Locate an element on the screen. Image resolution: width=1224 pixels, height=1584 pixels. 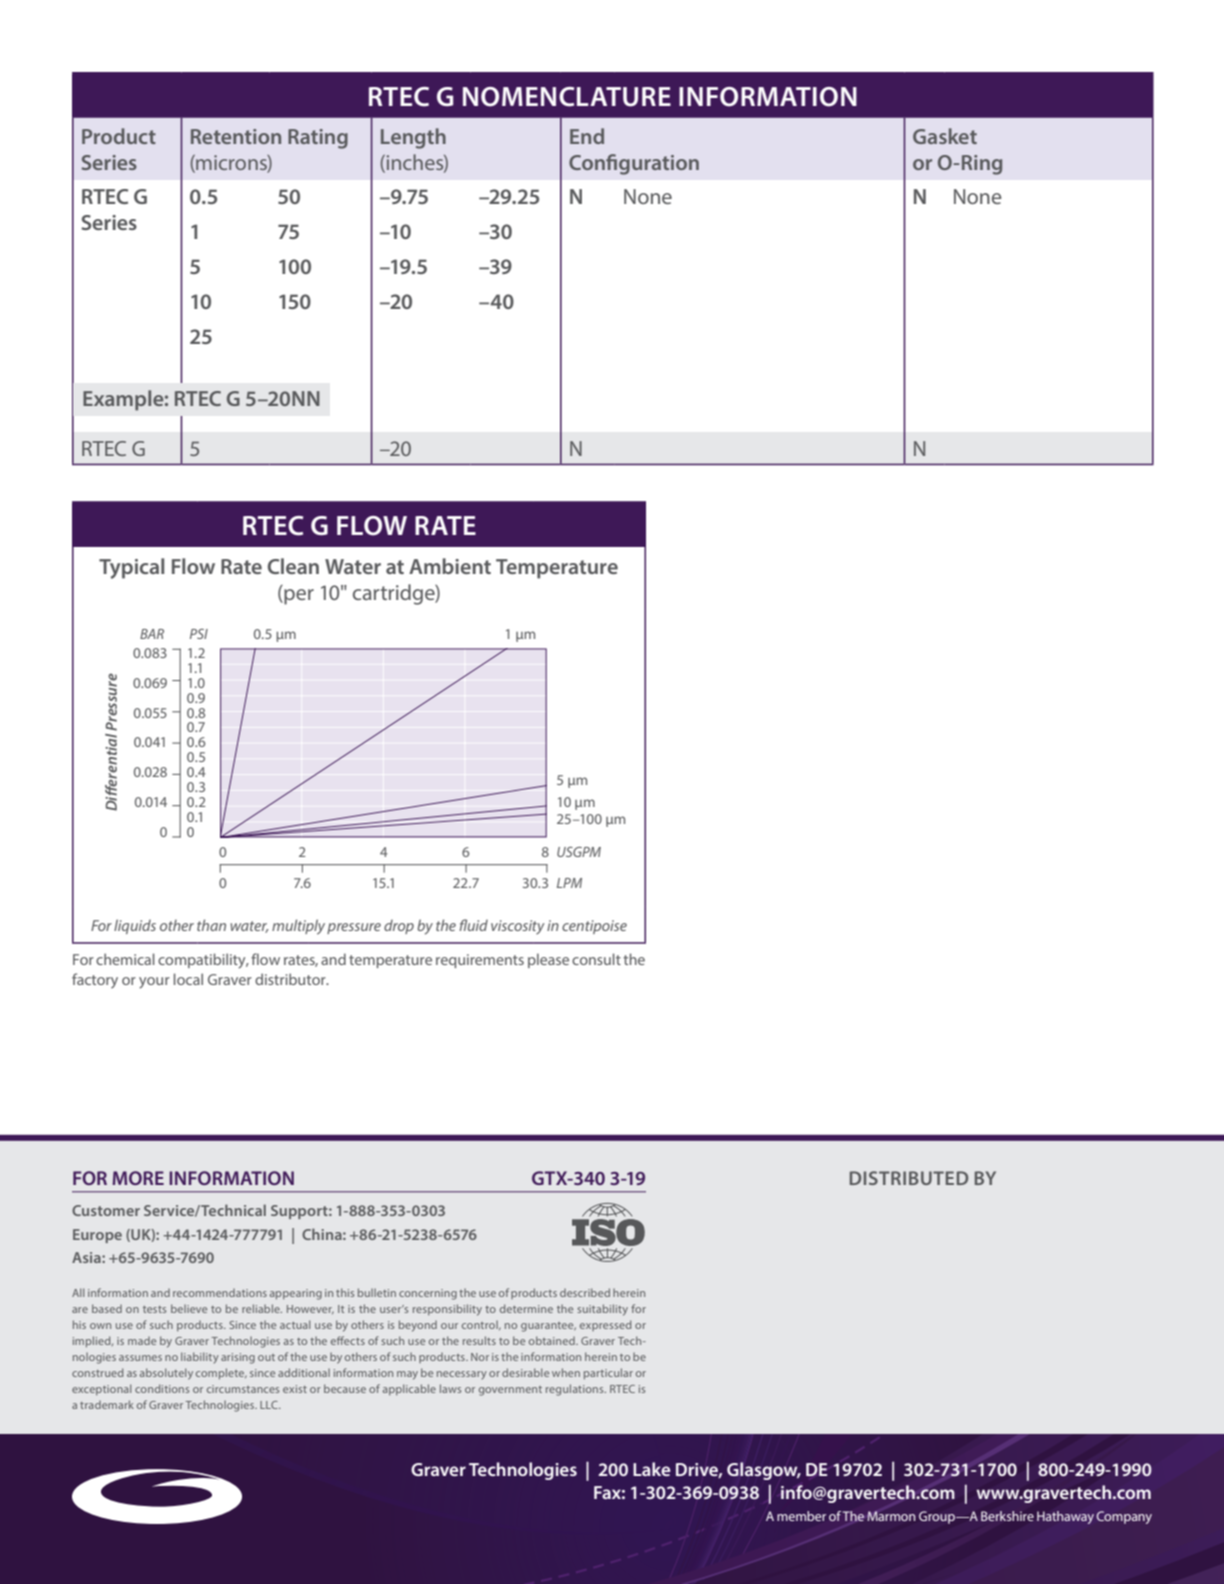
Berkshire is located at coordinates (1007, 1516).
